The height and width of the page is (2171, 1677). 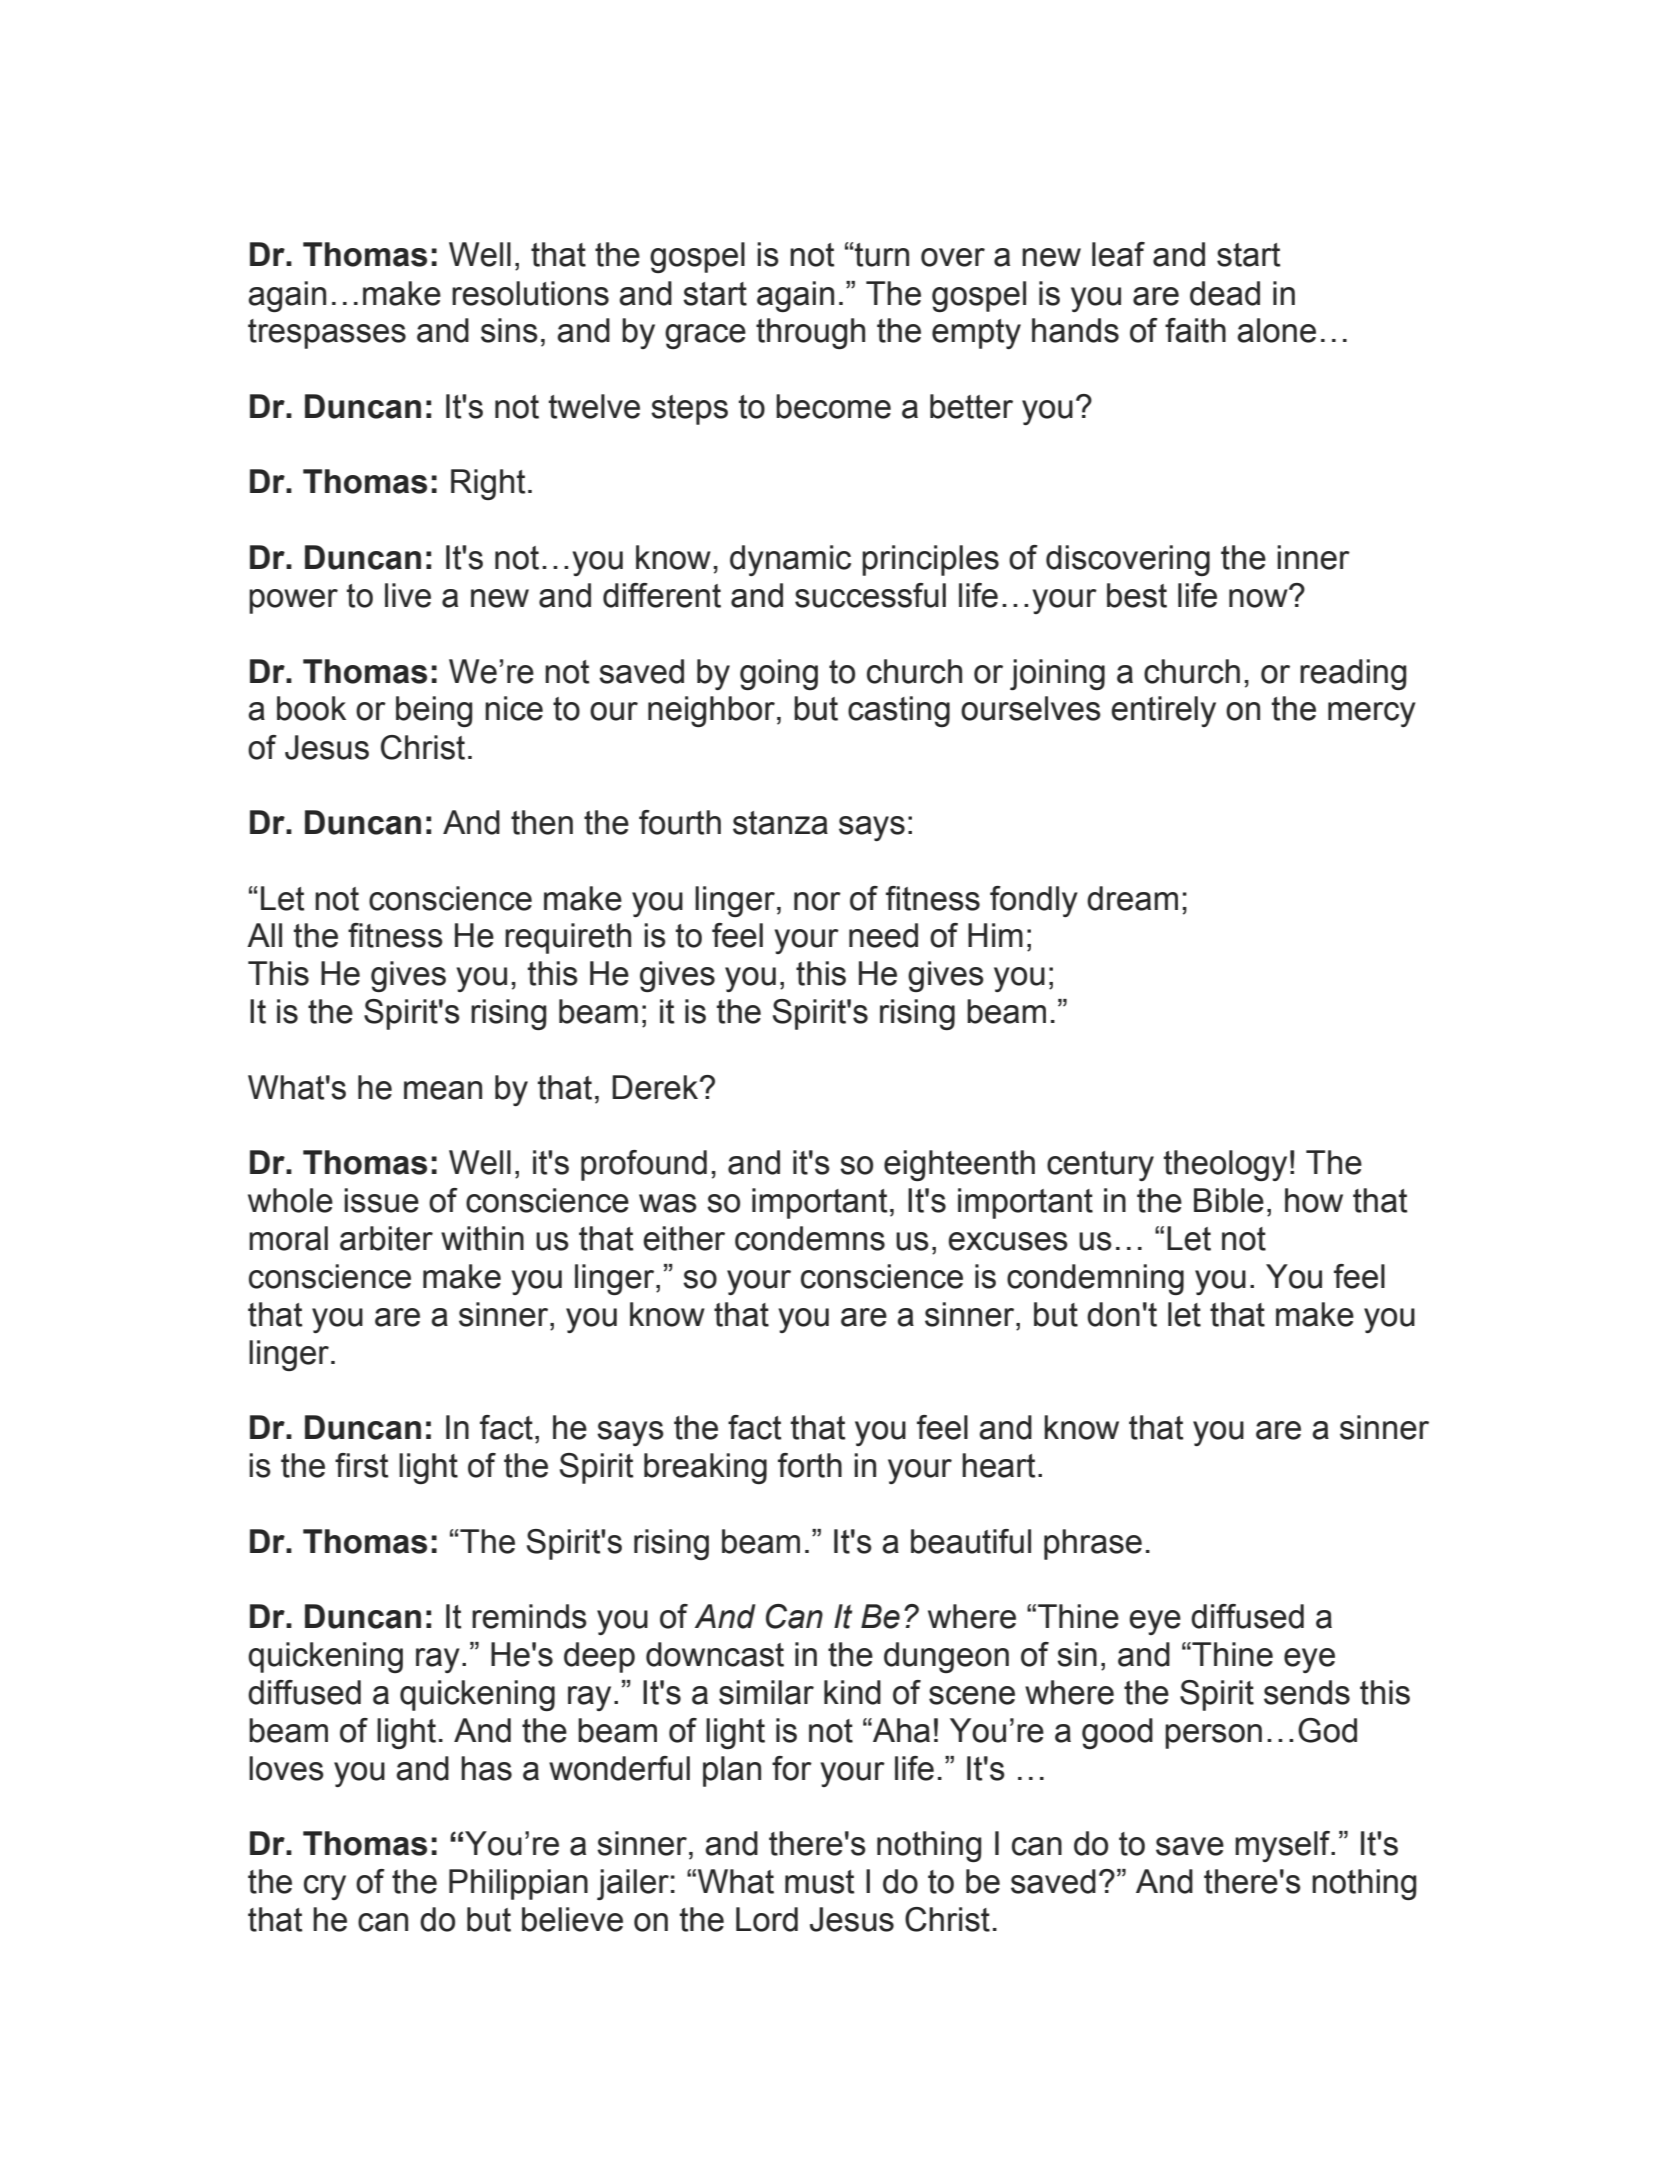 What do you see at coordinates (656, 1087) in the page?
I see `Derek` at bounding box center [656, 1087].
